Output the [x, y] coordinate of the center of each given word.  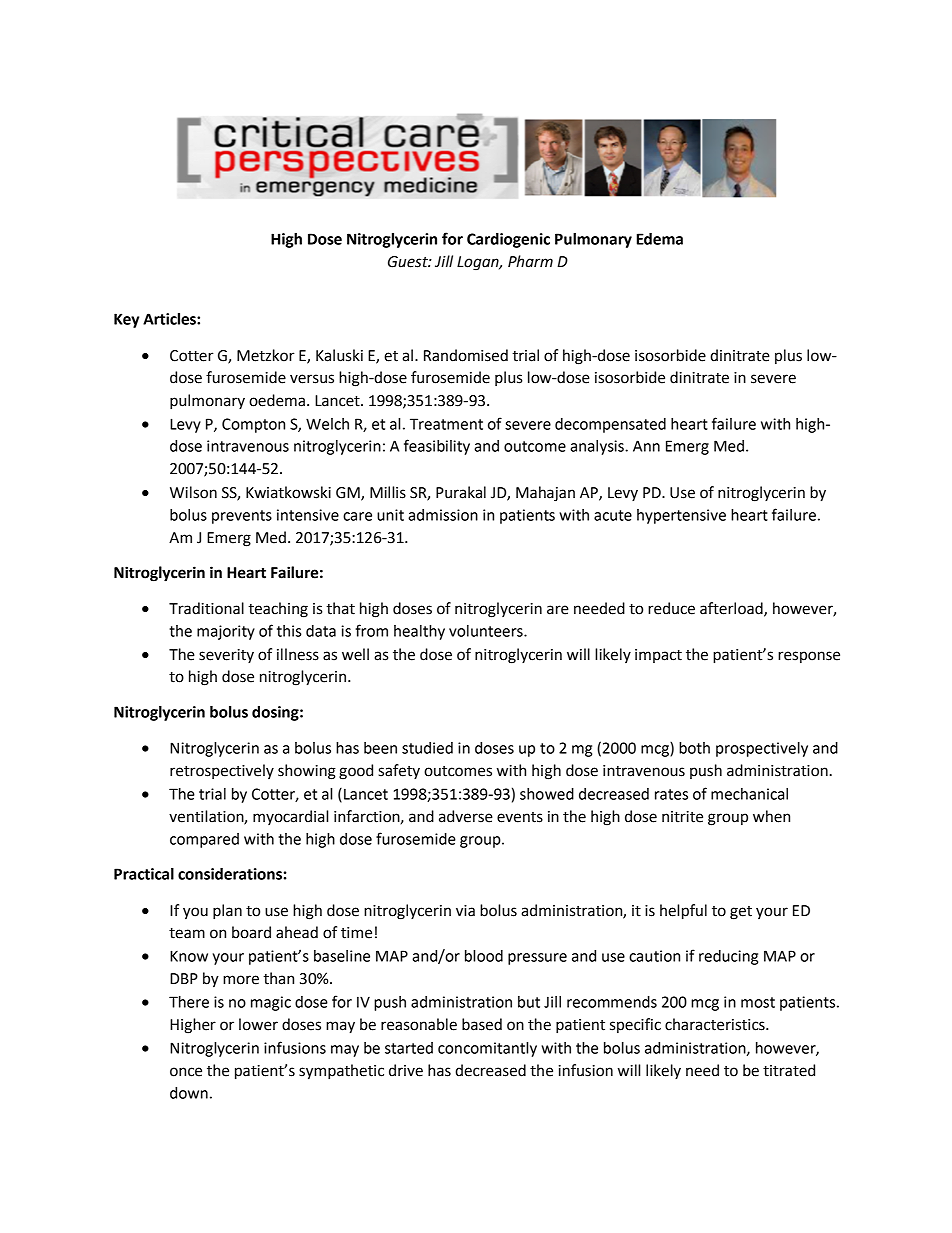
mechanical [749, 794]
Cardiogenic [508, 240]
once [186, 1072]
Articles [170, 319]
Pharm [530, 261]
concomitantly [487, 1049]
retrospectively [222, 771]
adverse [466, 816]
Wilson [193, 492]
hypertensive [681, 516]
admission [443, 515]
